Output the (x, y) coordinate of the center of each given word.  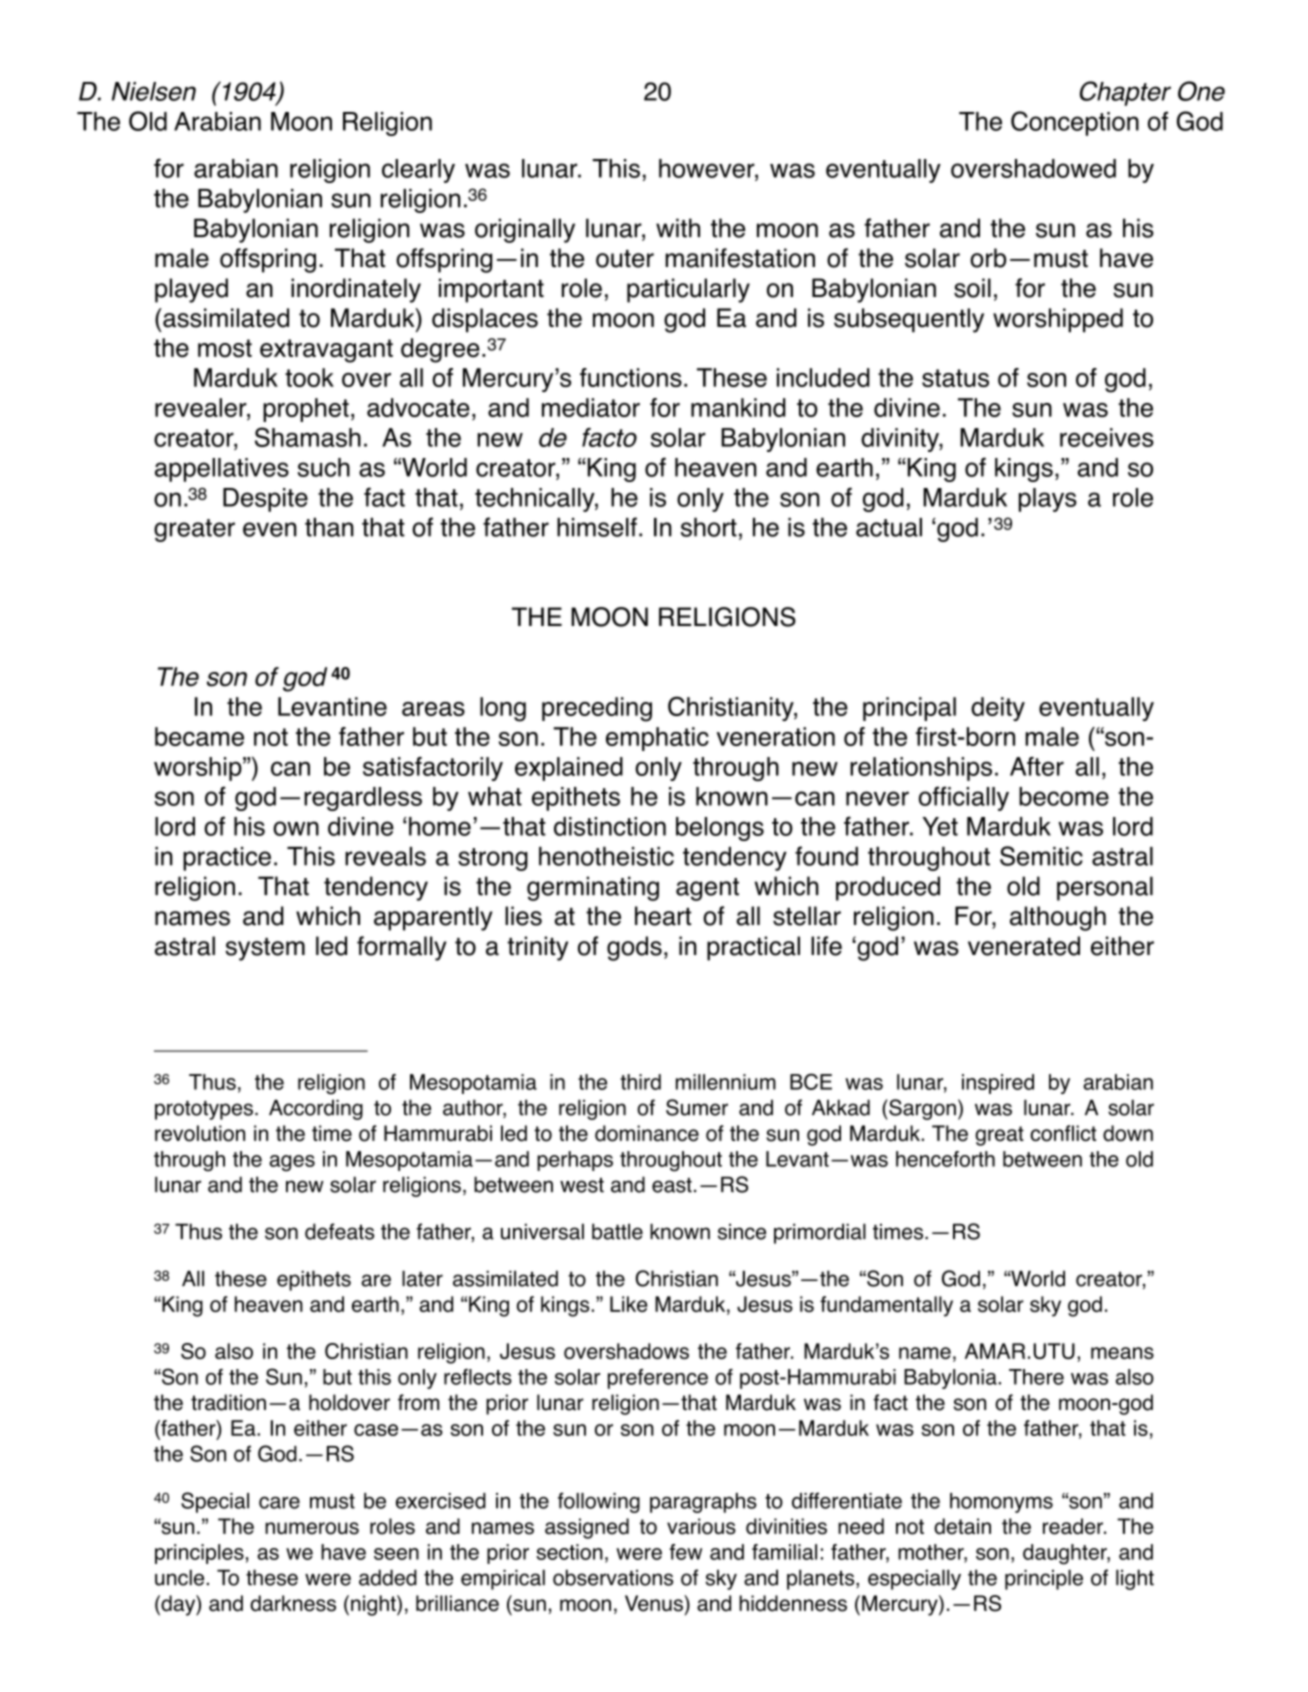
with (678, 228)
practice (227, 859)
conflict (1063, 1133)
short (709, 527)
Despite (265, 500)
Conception (1075, 123)
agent (707, 889)
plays (1048, 500)
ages (292, 1163)
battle (617, 1231)
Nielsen (154, 91)
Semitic (1041, 856)
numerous (312, 1528)
